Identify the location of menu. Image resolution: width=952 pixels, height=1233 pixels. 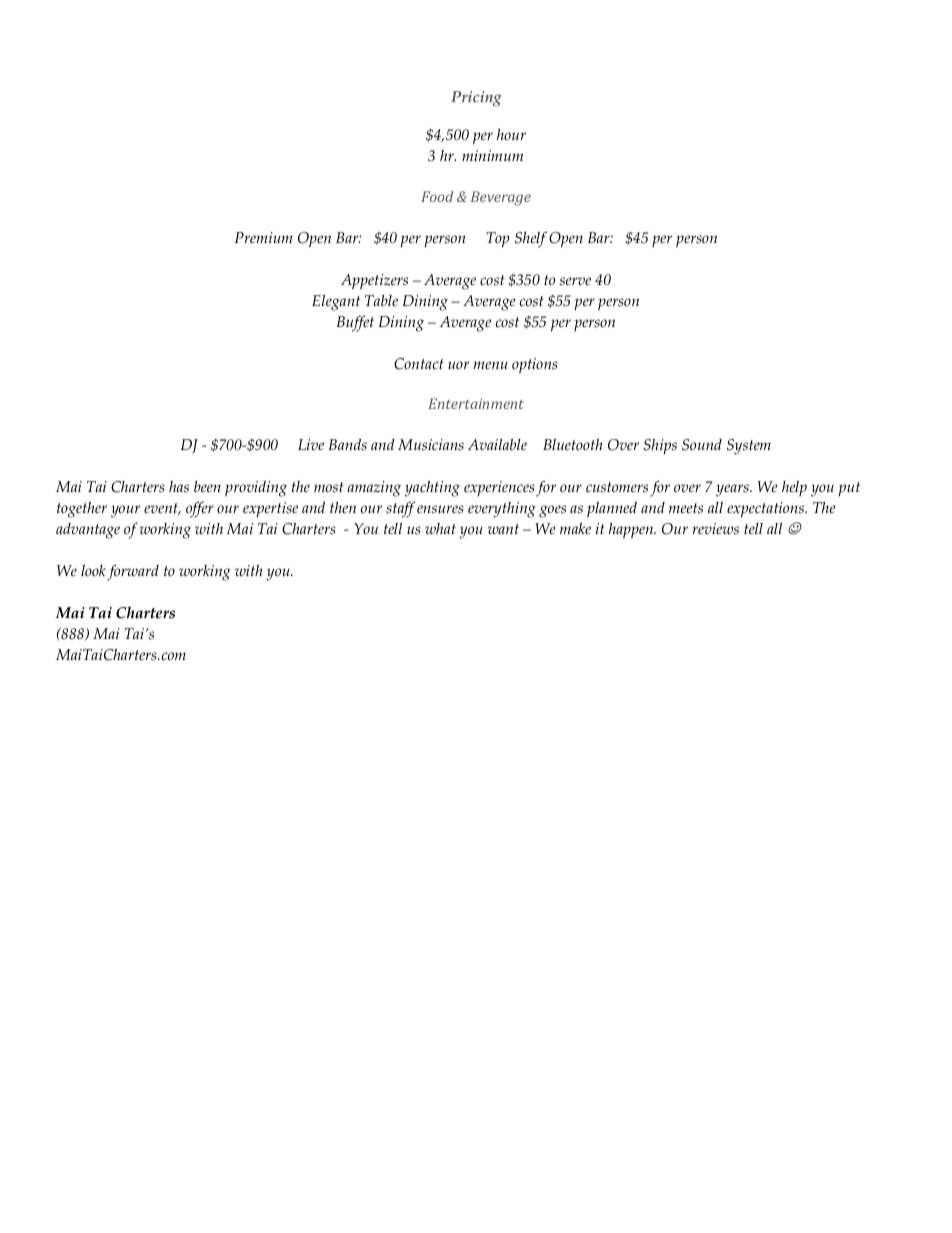
(491, 365).
